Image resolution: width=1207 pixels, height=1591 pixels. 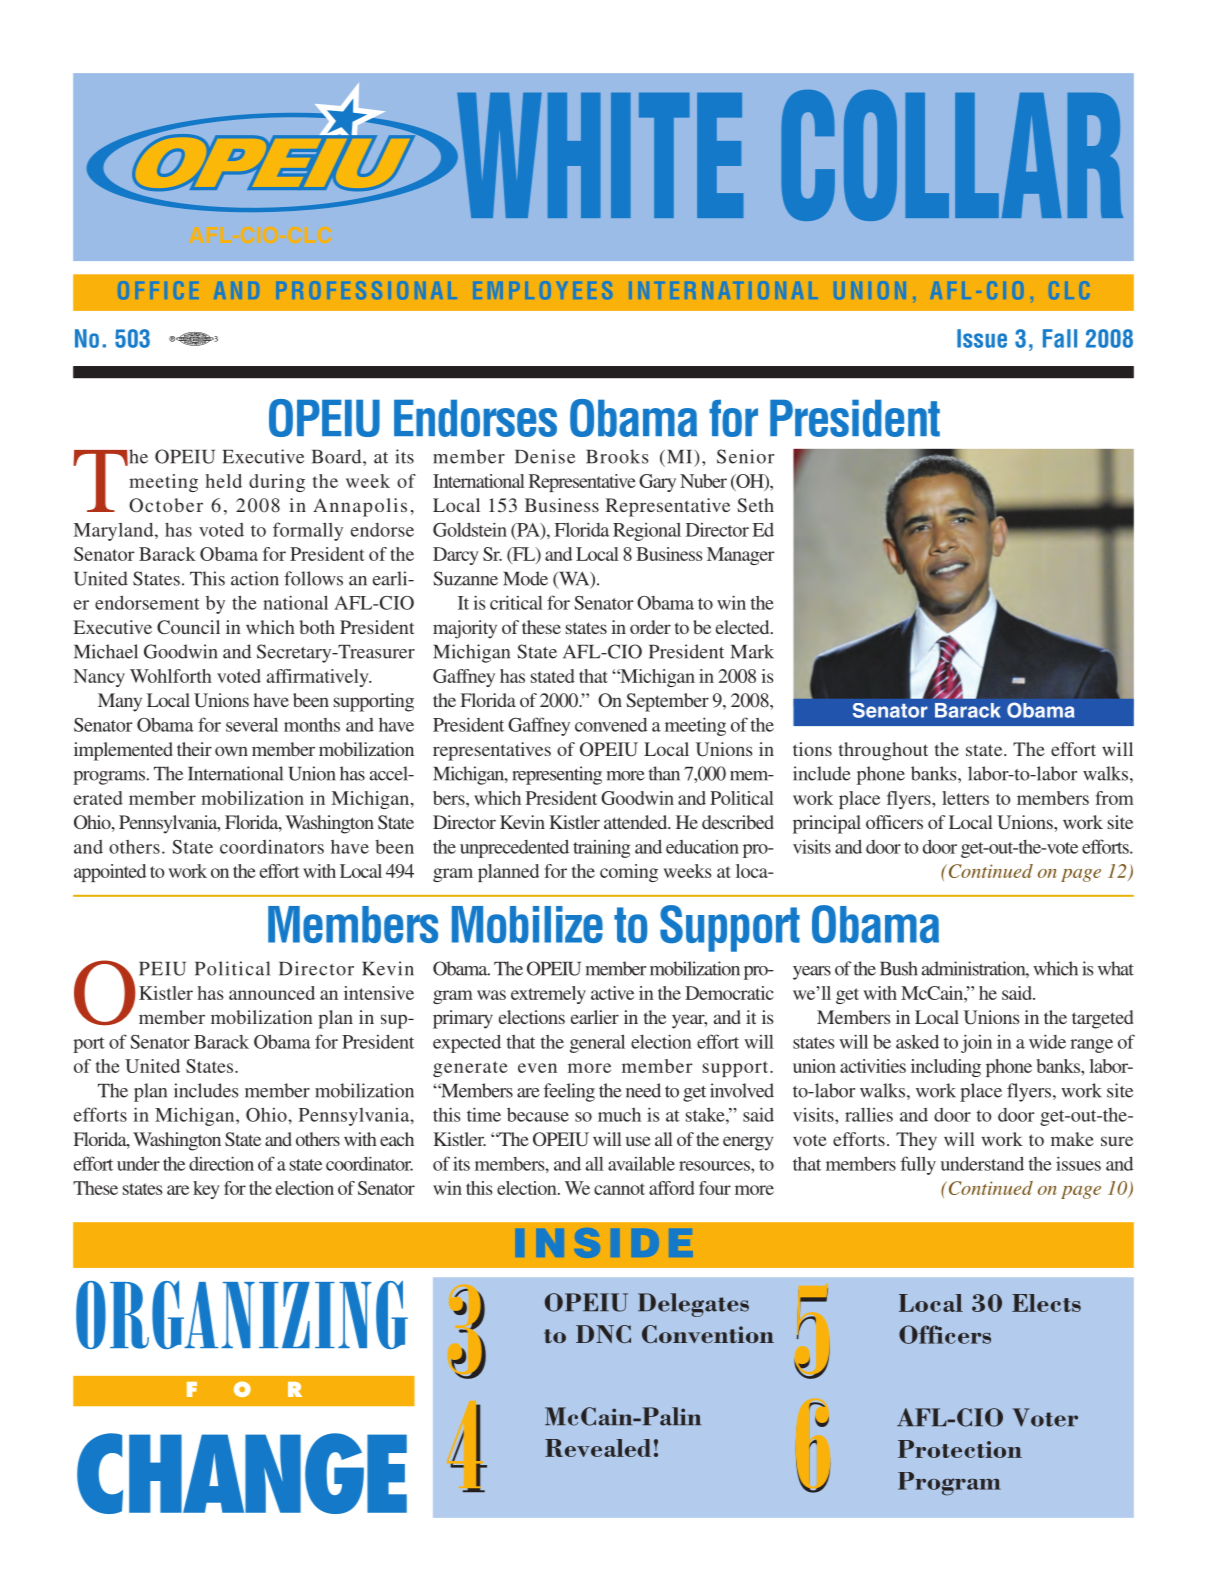 What do you see at coordinates (599, 155) in the document?
I see `WHITE` at bounding box center [599, 155].
